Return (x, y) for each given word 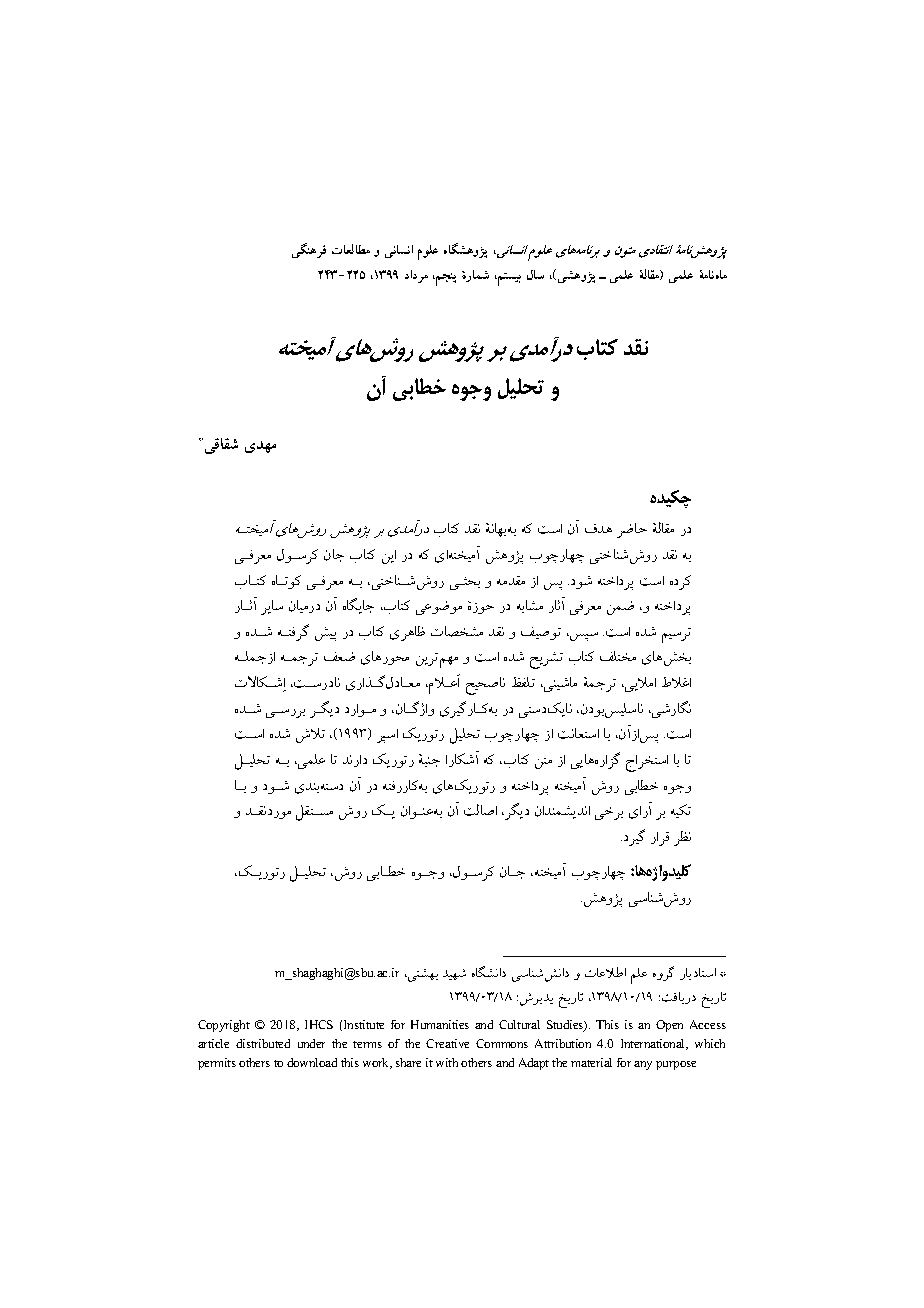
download (312, 1062)
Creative (447, 1043)
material (591, 1062)
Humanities (440, 1024)
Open (669, 1026)
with (447, 1062)
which (710, 1043)
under (311, 1043)
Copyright (224, 1026)
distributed (263, 1043)
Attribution (563, 1043)
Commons (502, 1043)
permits (217, 1064)
